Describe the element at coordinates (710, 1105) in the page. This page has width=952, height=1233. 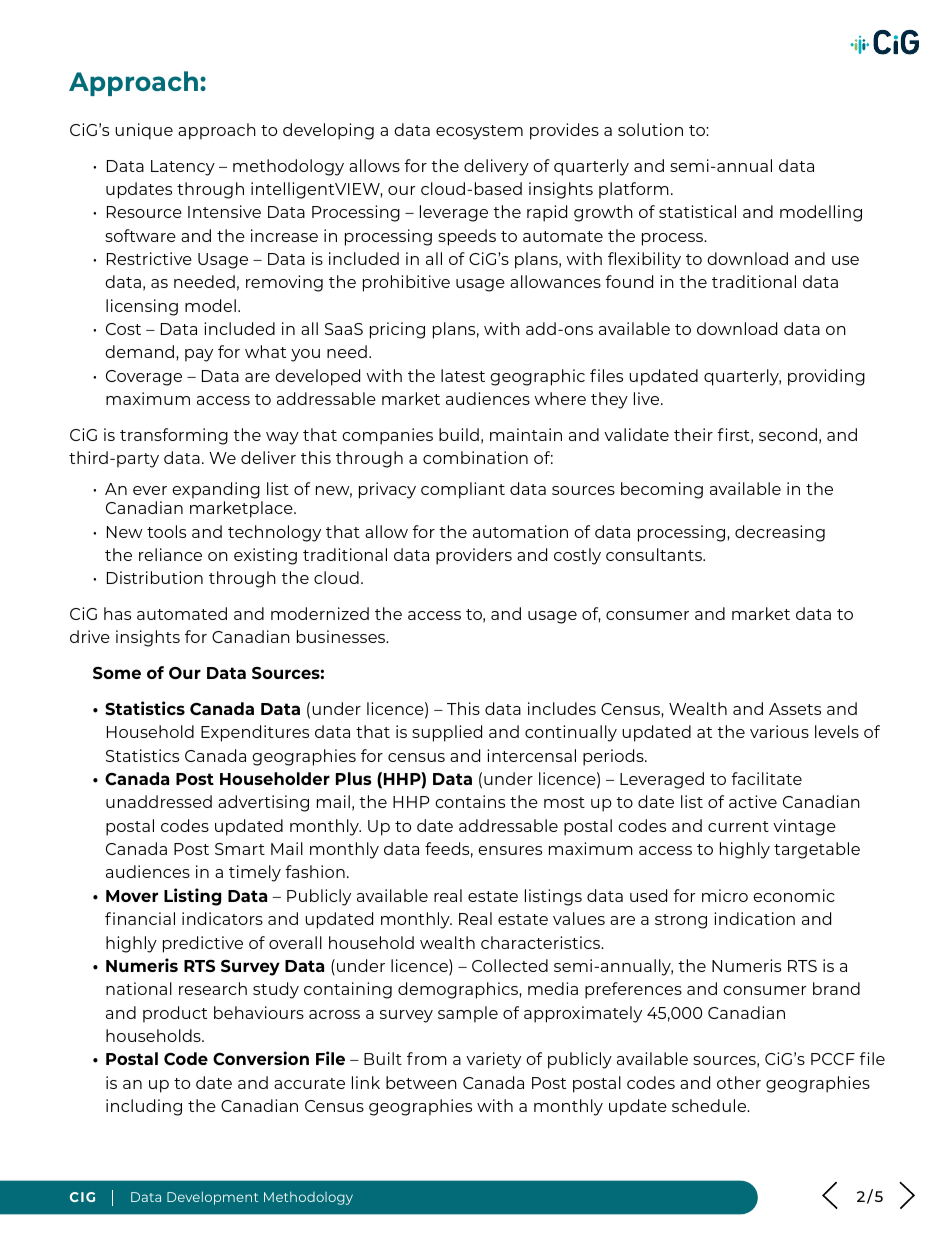
I see `schedule` at that location.
